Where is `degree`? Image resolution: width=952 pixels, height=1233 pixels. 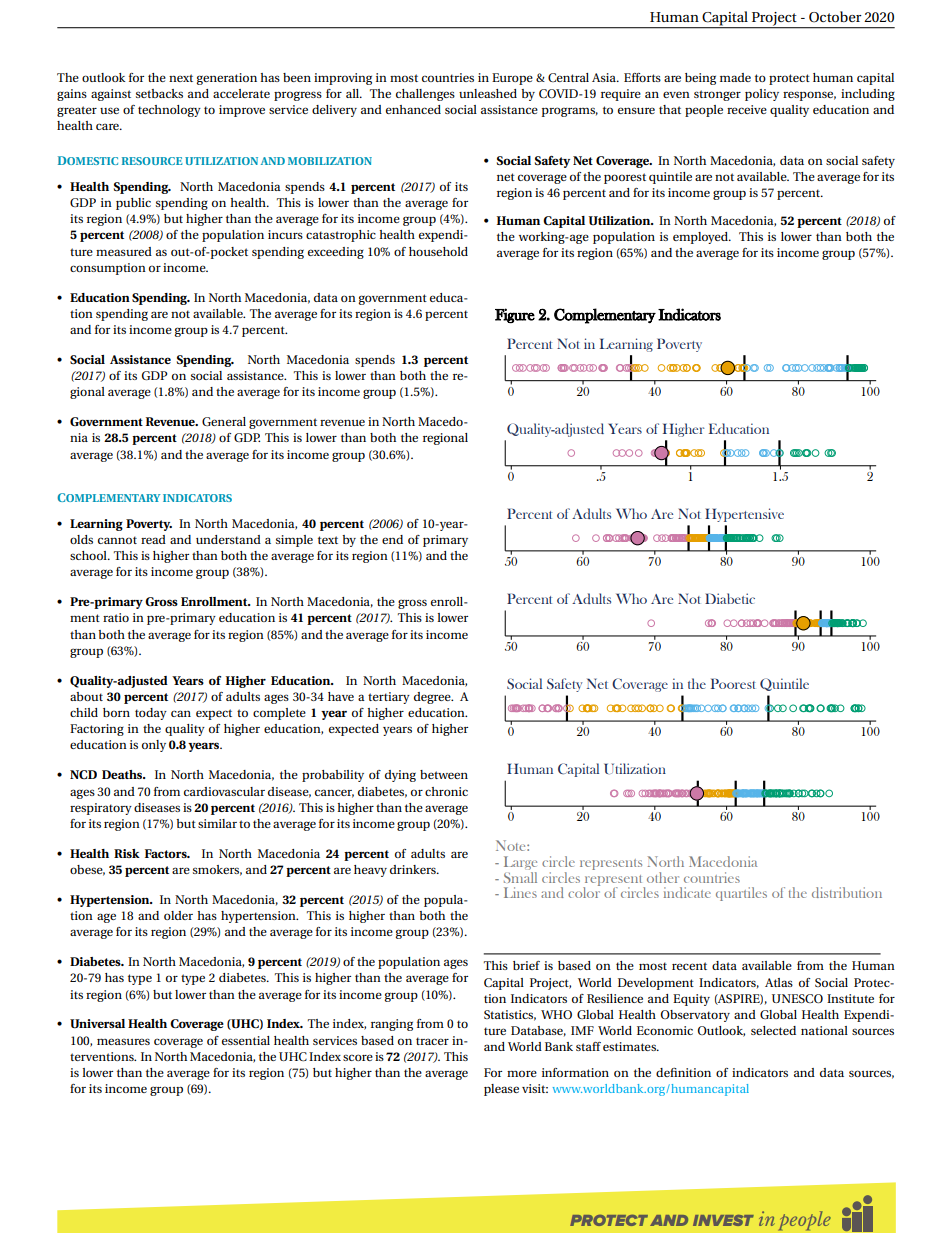 degree is located at coordinates (433, 698).
